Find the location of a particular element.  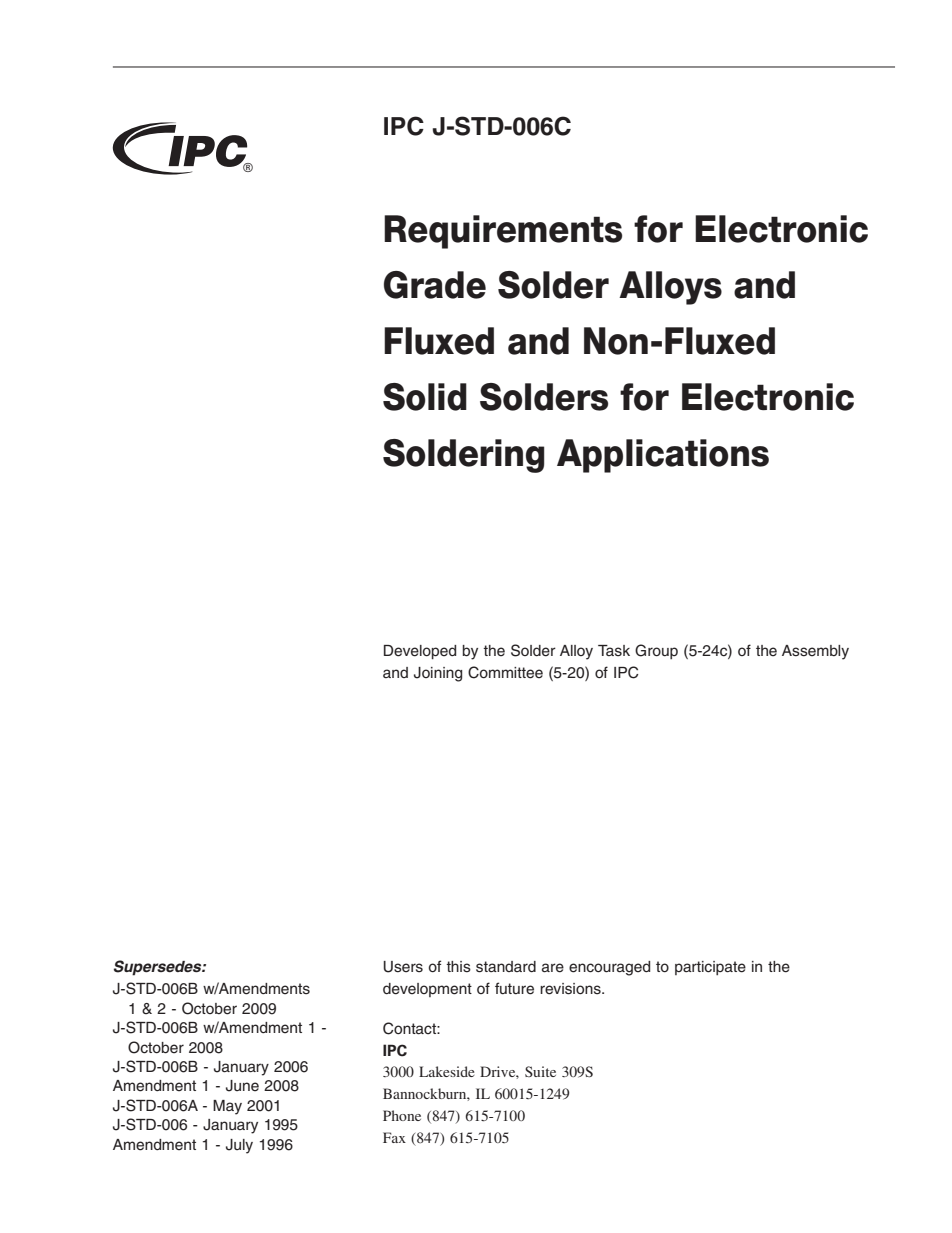

participate is located at coordinates (710, 968).
